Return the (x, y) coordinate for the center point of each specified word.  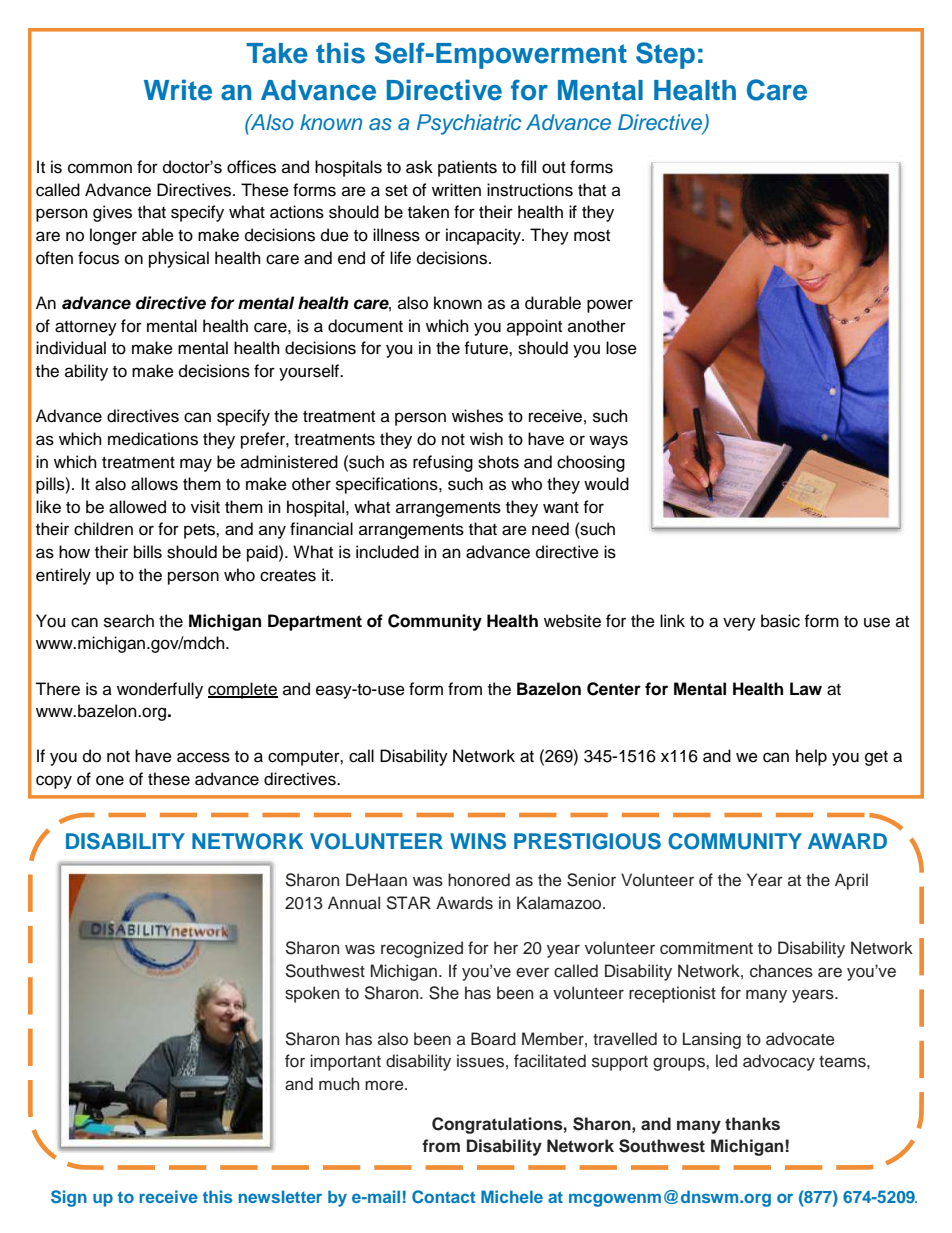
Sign (69, 1198)
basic (780, 621)
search (129, 621)
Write (178, 90)
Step (665, 55)
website (572, 621)
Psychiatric (469, 124)
